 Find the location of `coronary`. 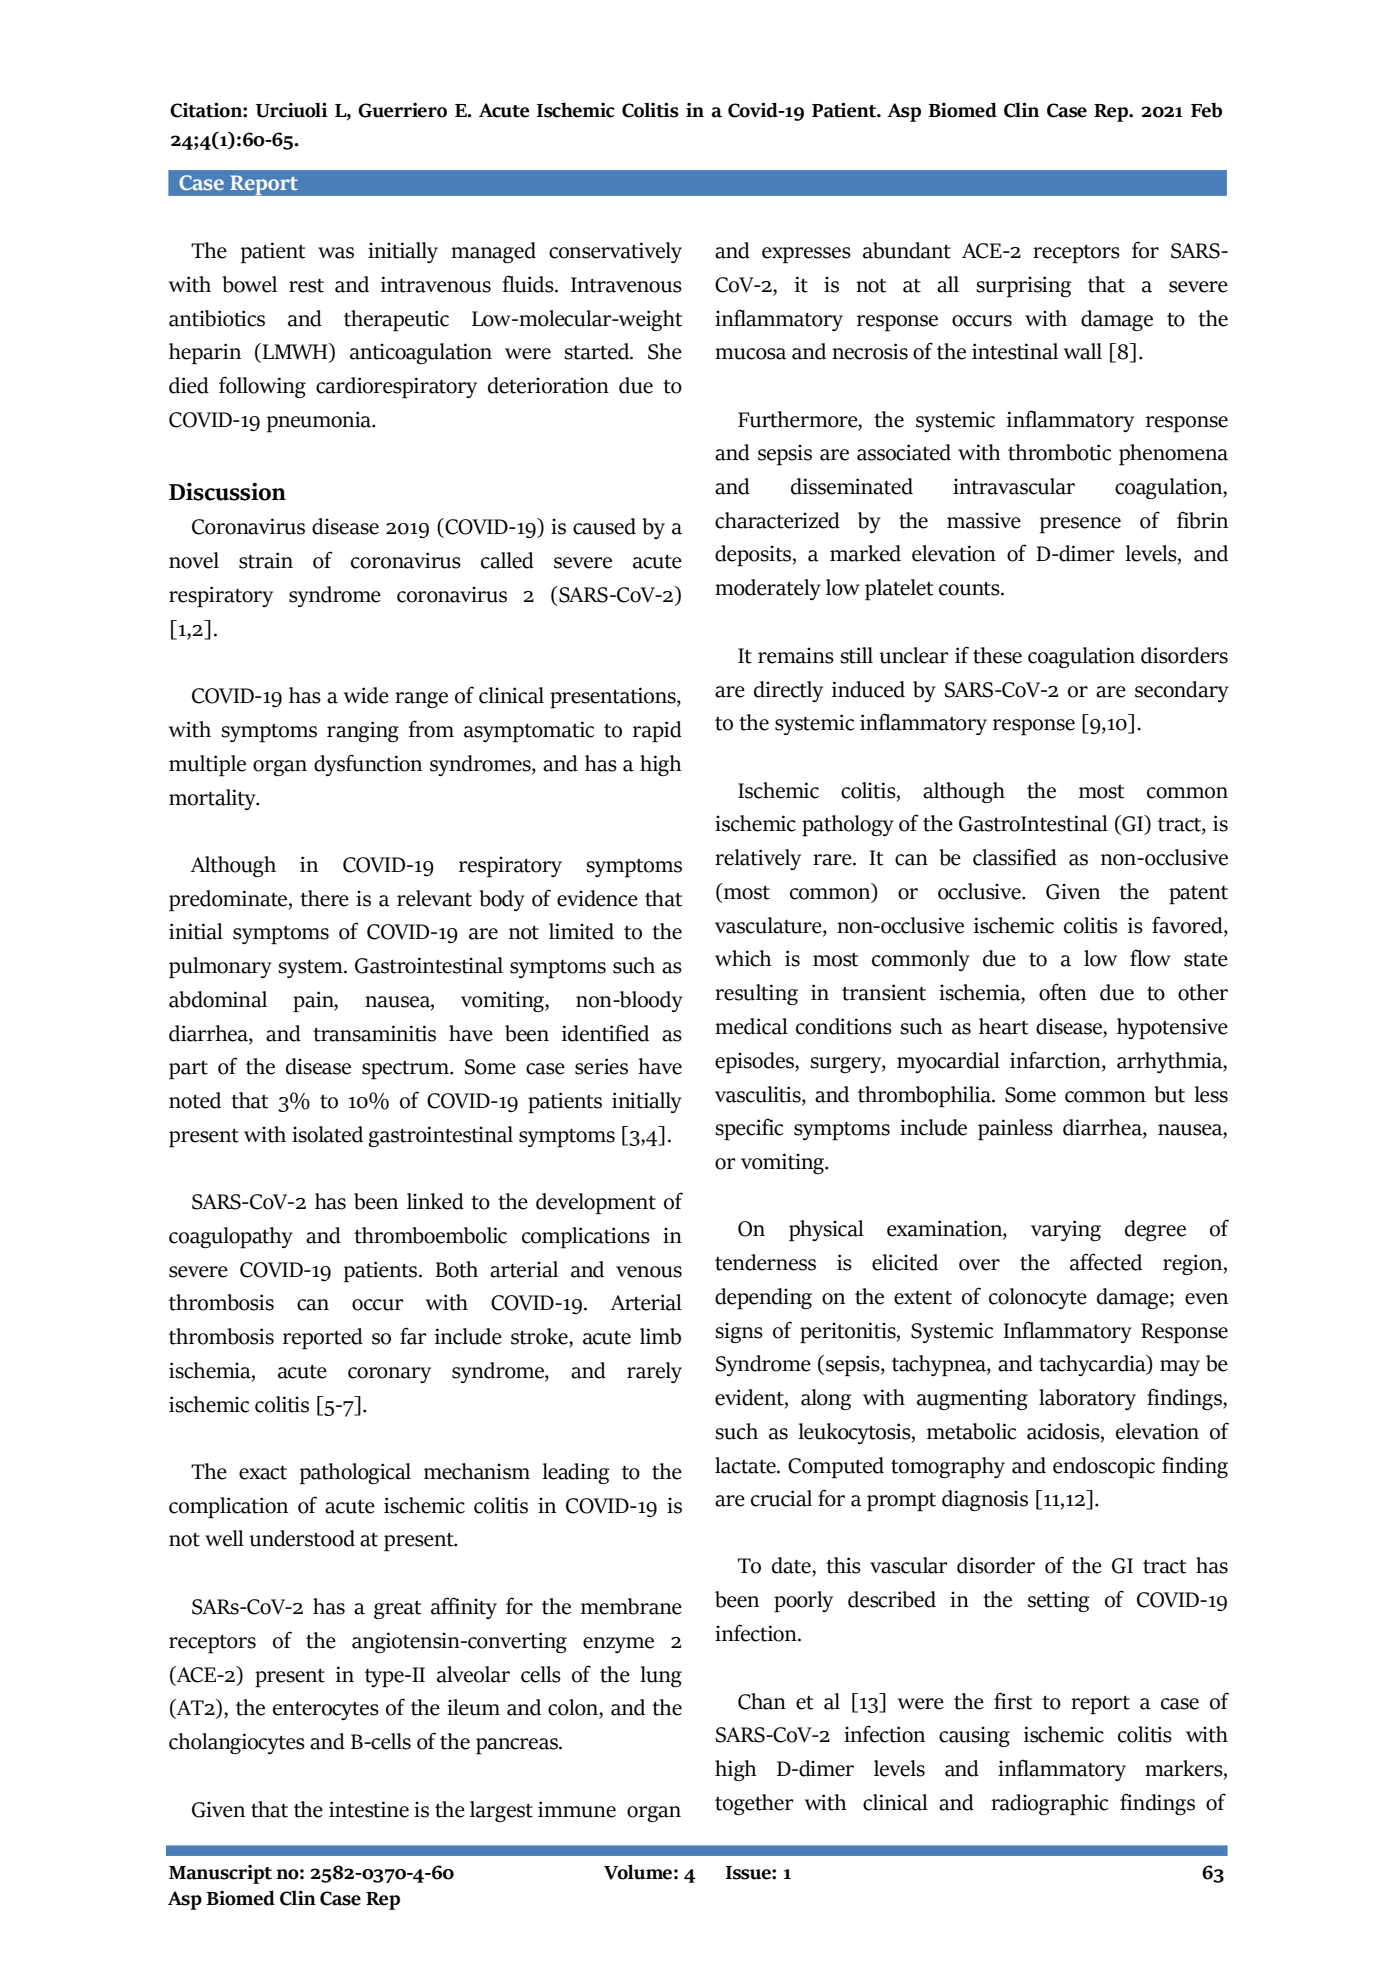

coronary is located at coordinates (389, 1375).
